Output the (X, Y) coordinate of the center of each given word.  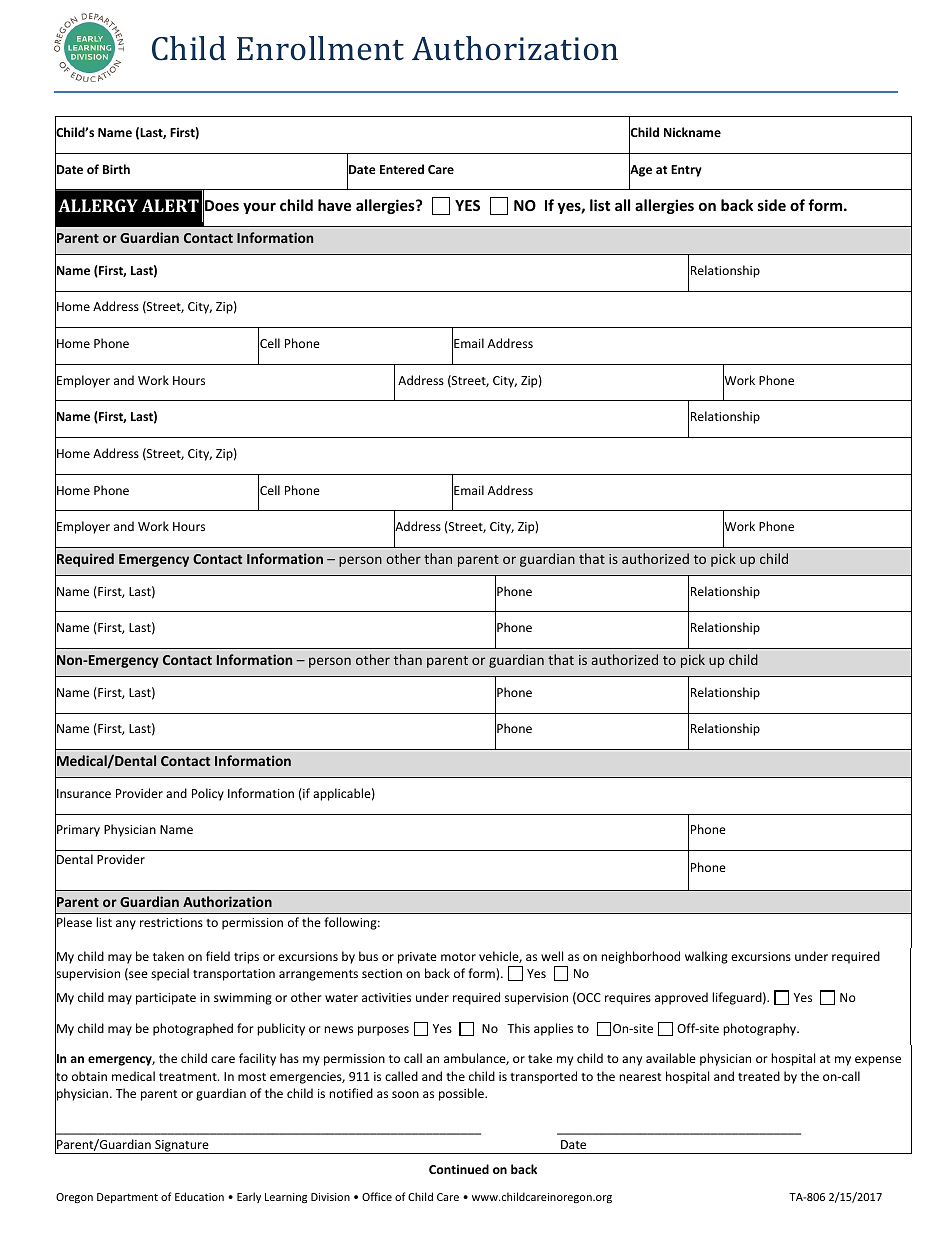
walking (706, 957)
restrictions (171, 922)
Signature (182, 1147)
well (552, 956)
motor (458, 957)
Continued (459, 1169)
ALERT (170, 205)
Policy (208, 794)
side (772, 205)
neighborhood (640, 957)
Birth (116, 169)
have (334, 205)
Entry (686, 171)
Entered (402, 169)
